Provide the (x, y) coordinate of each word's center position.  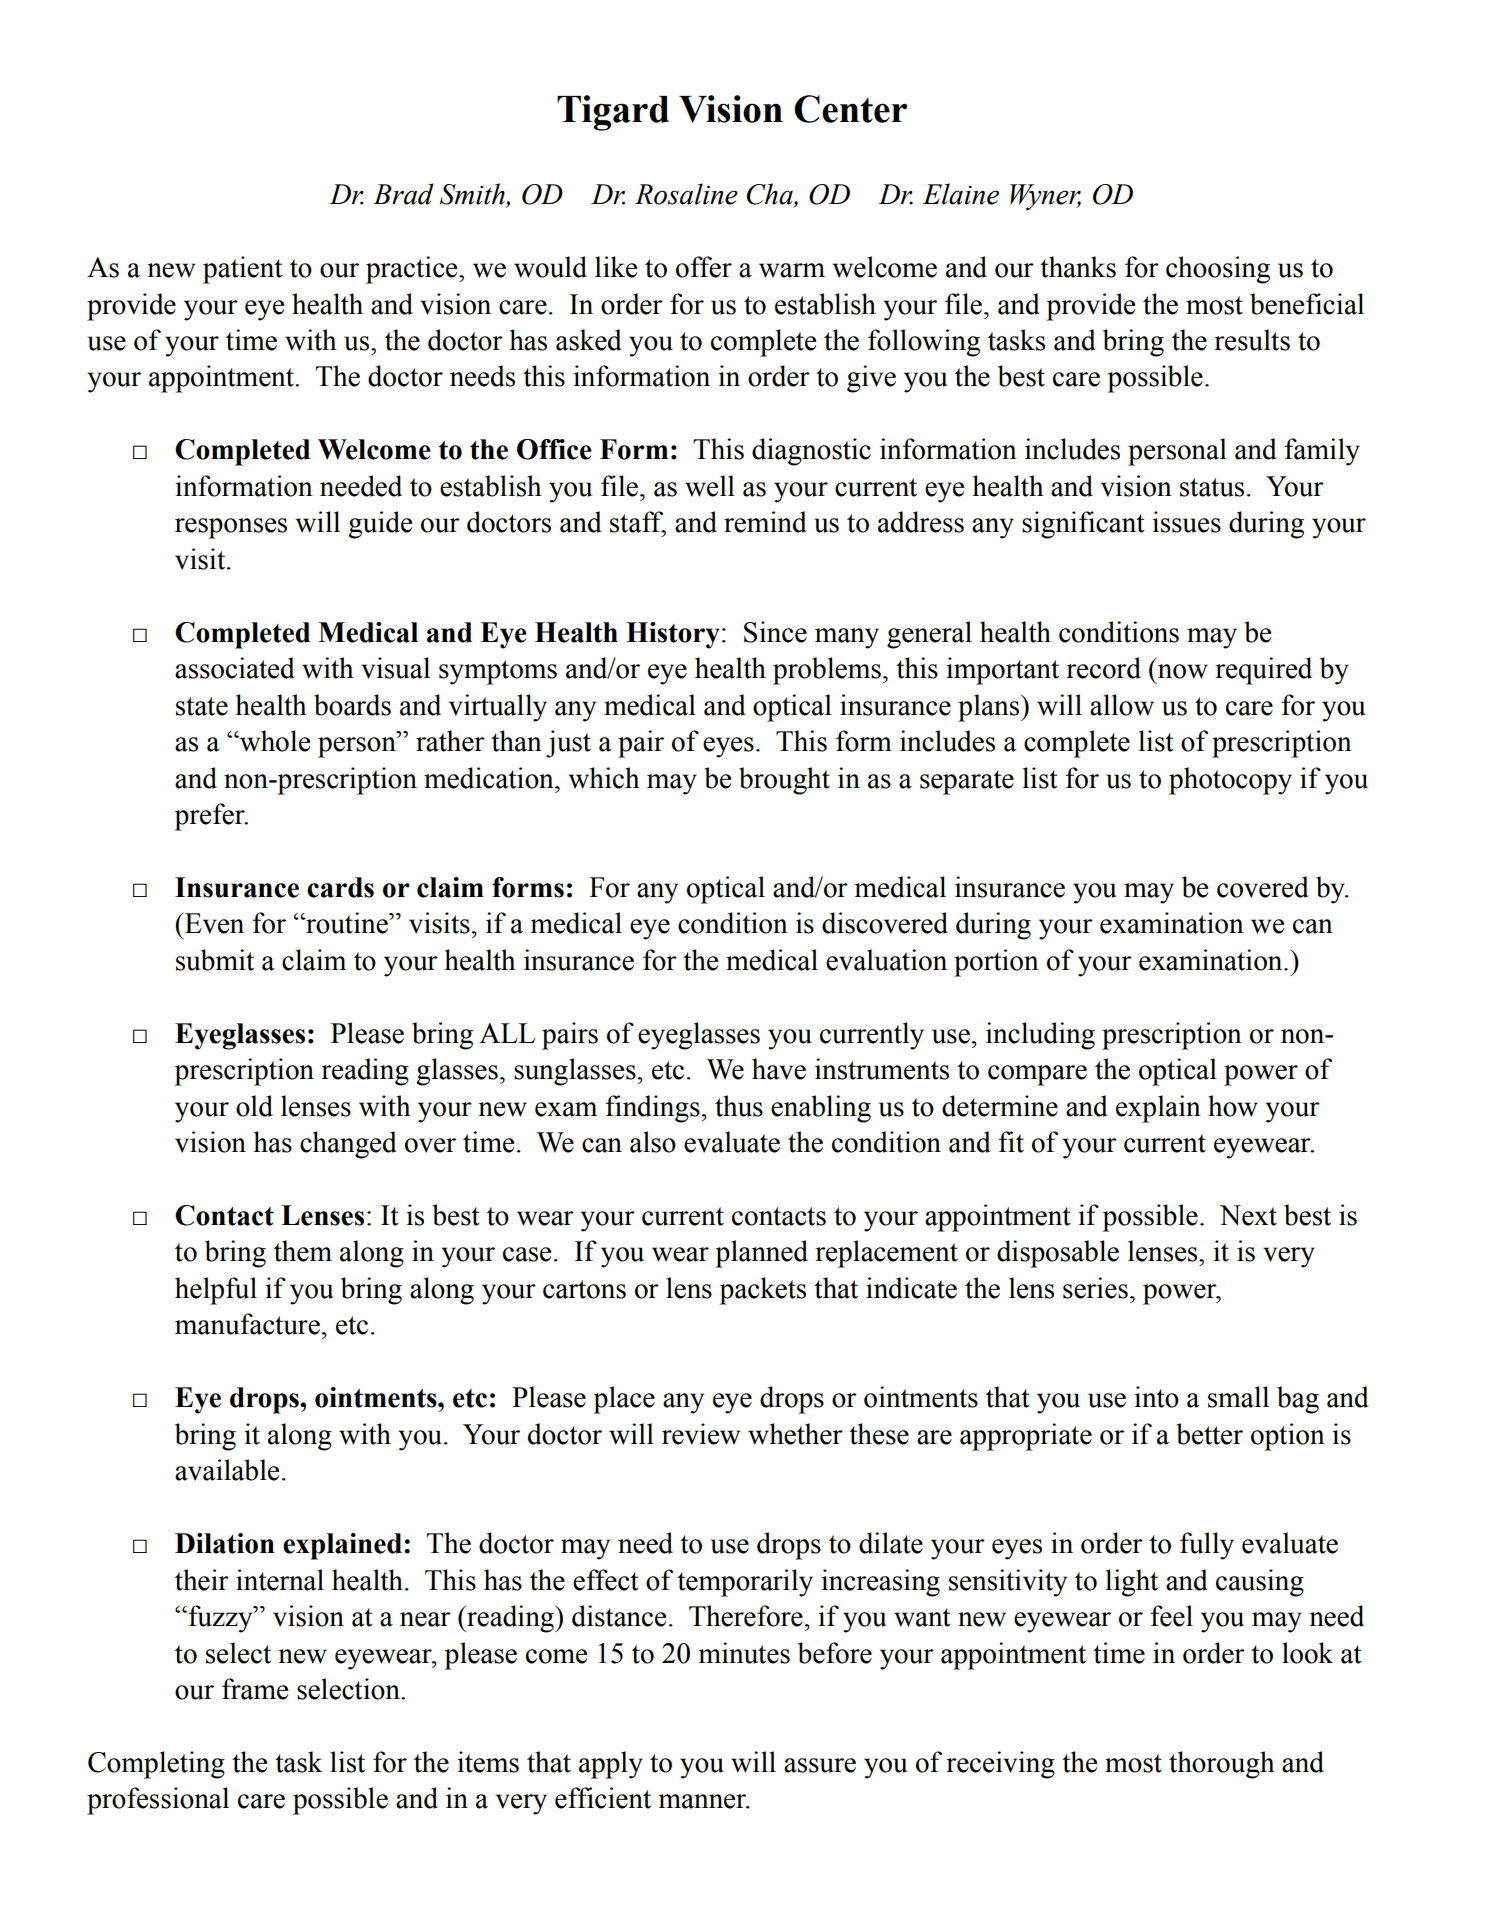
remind (765, 522)
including (1040, 1036)
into (1156, 1397)
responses (231, 528)
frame (255, 1689)
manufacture (247, 1324)
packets (763, 1291)
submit (215, 960)
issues (1186, 522)
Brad (403, 194)
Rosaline (686, 194)
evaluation (886, 960)
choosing (1218, 270)
